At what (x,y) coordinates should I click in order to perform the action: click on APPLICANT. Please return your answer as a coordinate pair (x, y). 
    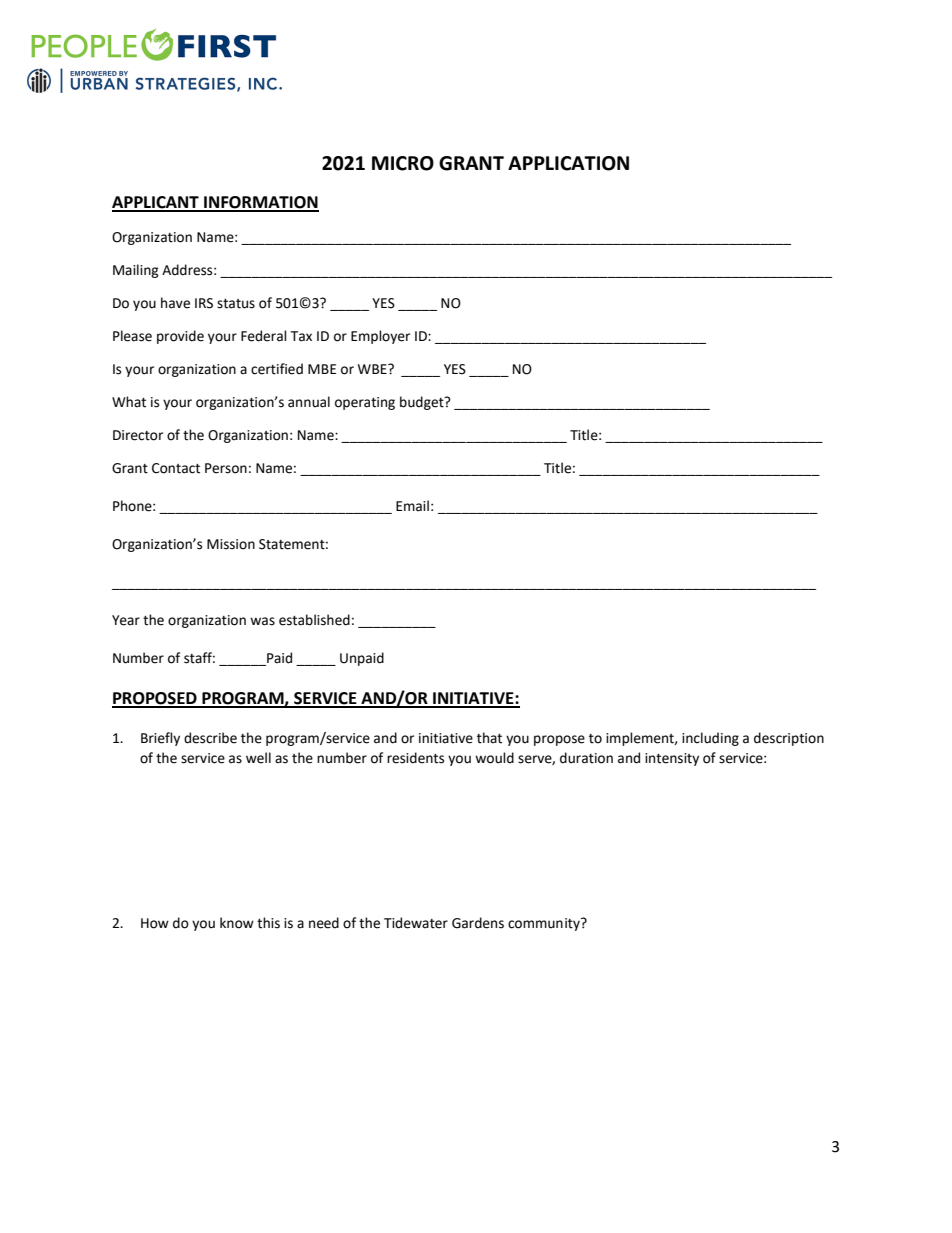
    Looking at the image, I should click on (156, 203).
